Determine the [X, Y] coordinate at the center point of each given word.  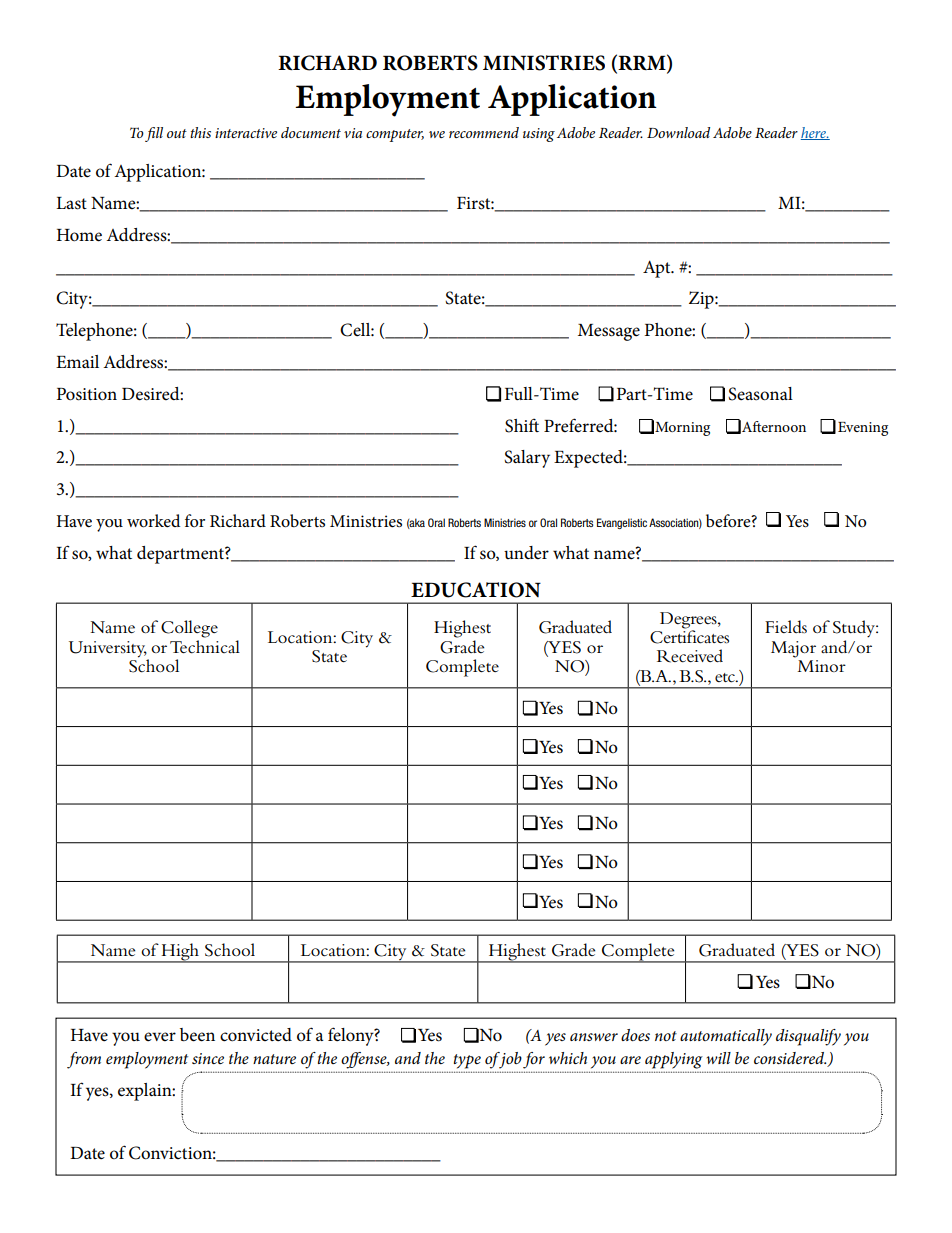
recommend [484, 132]
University [108, 649]
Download [678, 132]
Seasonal [760, 394]
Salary [527, 459]
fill [154, 134]
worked [153, 521]
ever [160, 1037]
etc [726, 678]
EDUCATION [476, 590]
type [467, 1061]
